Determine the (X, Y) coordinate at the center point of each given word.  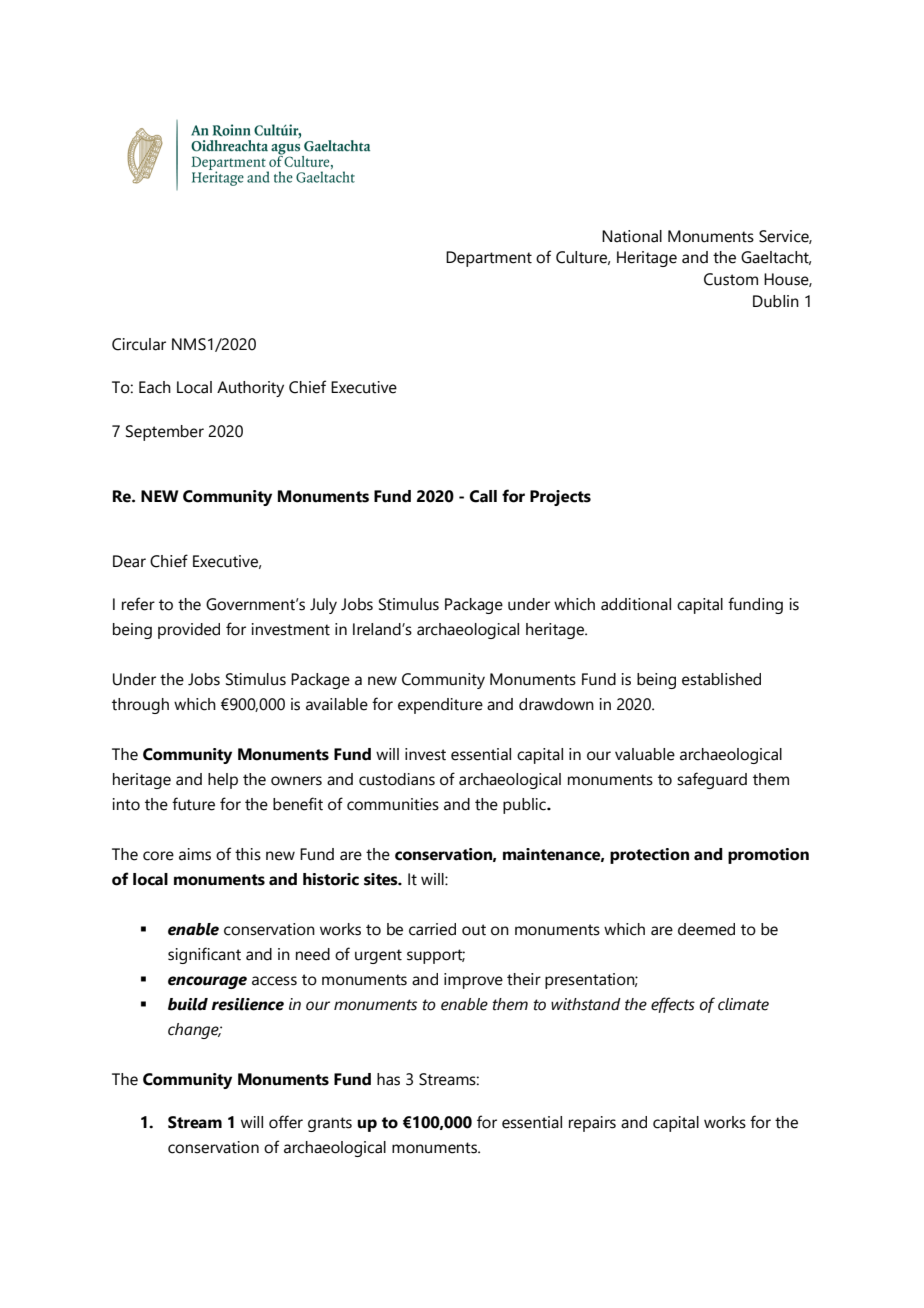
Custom (731, 279)
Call (483, 496)
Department (489, 259)
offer (286, 1122)
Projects (560, 498)
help (223, 781)
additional (636, 604)
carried (432, 929)
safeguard (712, 780)
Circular (139, 344)
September (165, 433)
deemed (706, 929)
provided (189, 631)
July (323, 606)
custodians (397, 779)
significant (204, 955)
